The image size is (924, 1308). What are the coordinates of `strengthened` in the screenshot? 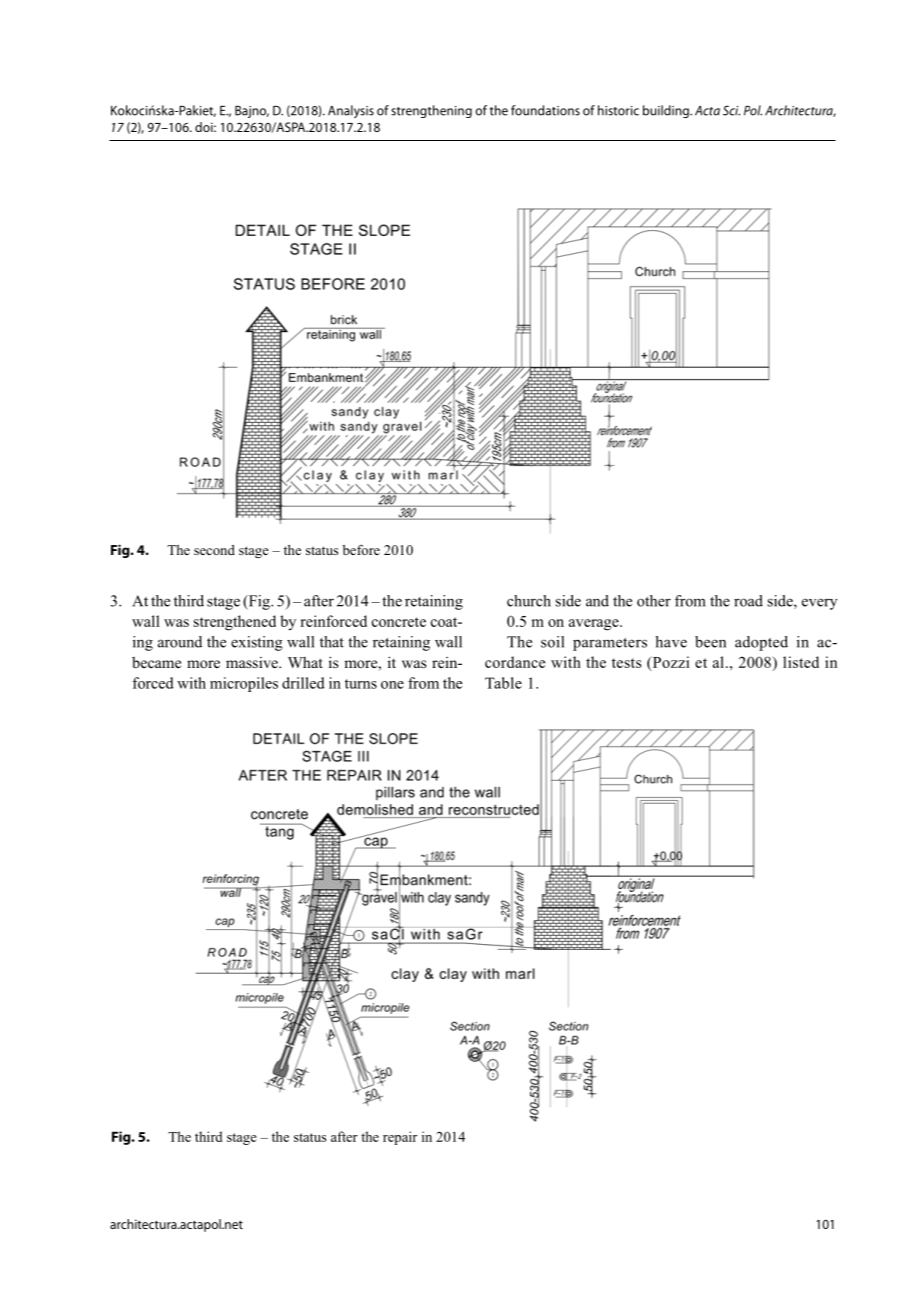 It's located at (235, 623).
